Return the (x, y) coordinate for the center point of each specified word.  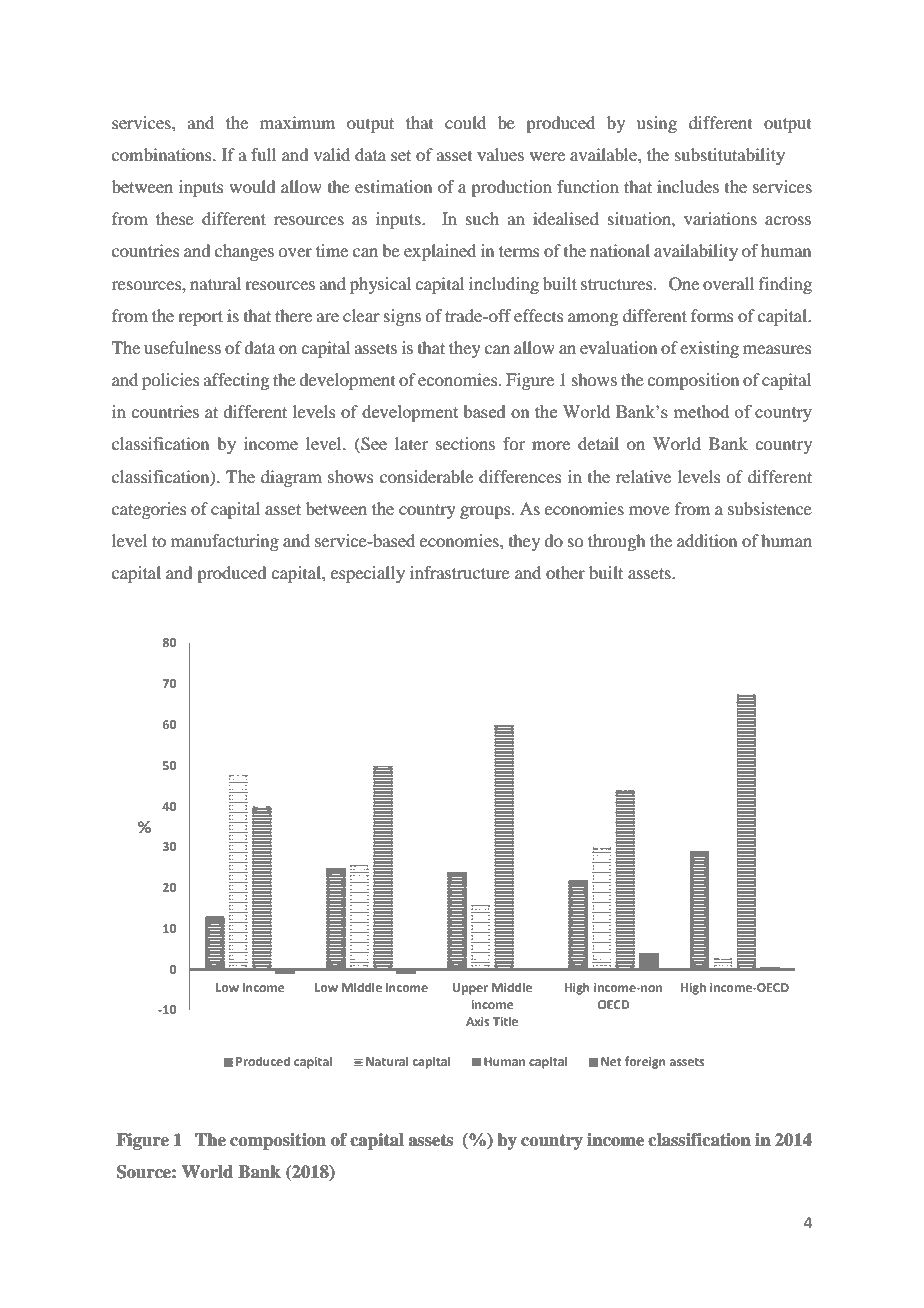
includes (688, 186)
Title (505, 1021)
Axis (477, 1021)
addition (707, 540)
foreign (645, 1062)
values (500, 154)
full (263, 154)
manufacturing (225, 542)
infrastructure (460, 572)
